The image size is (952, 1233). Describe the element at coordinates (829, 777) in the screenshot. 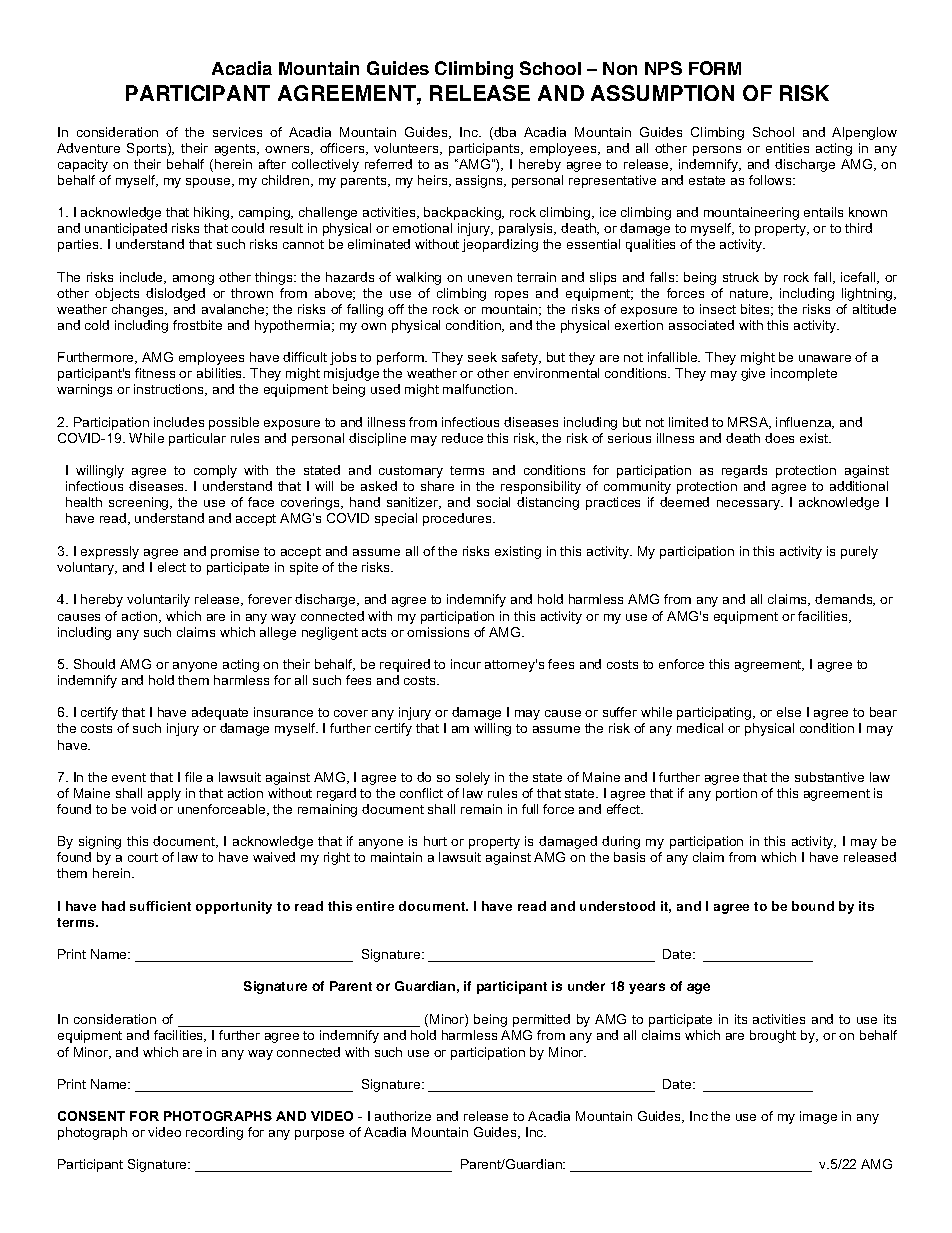

I see `substantive` at that location.
